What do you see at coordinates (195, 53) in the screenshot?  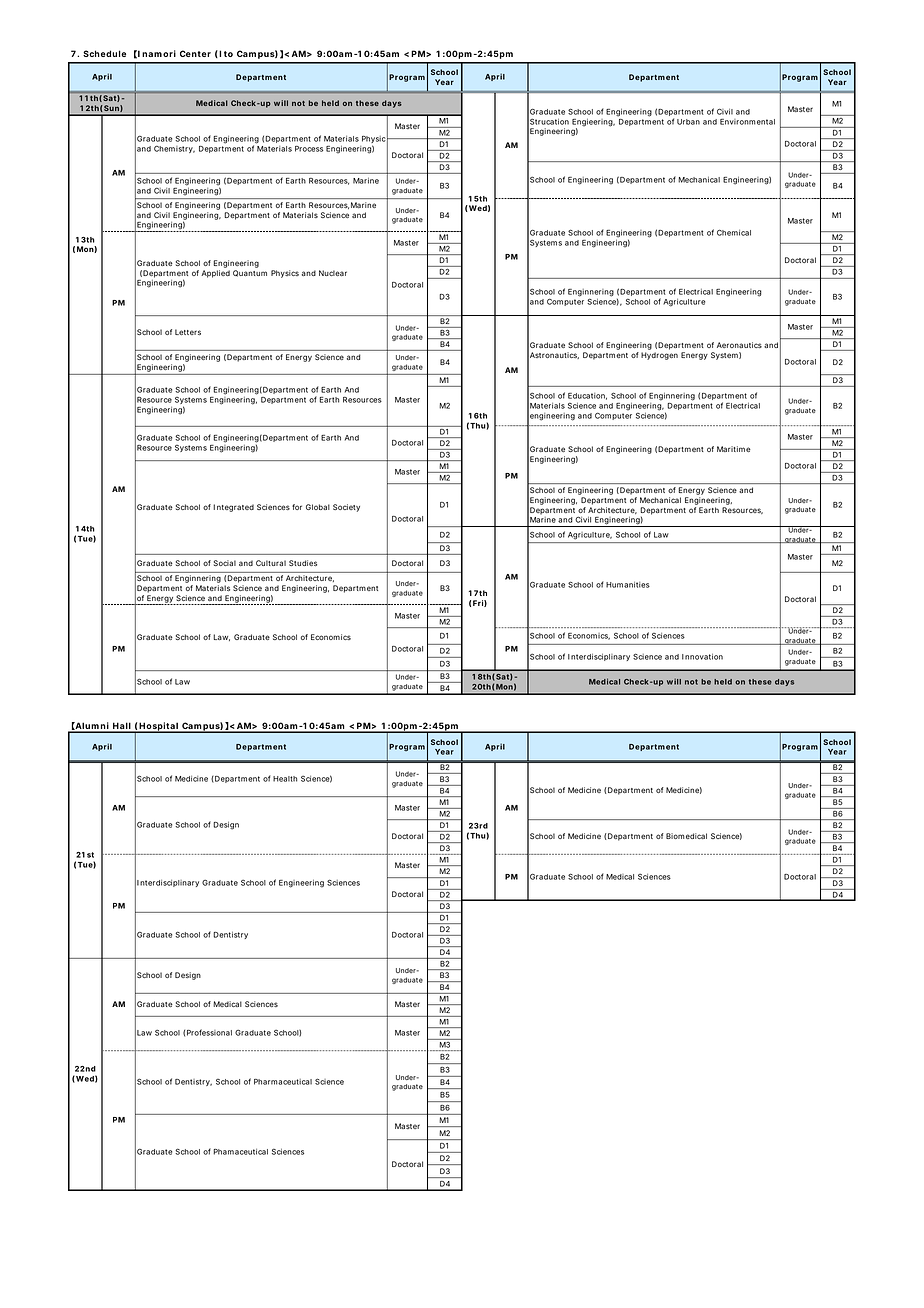 I see `Center` at bounding box center [195, 53].
